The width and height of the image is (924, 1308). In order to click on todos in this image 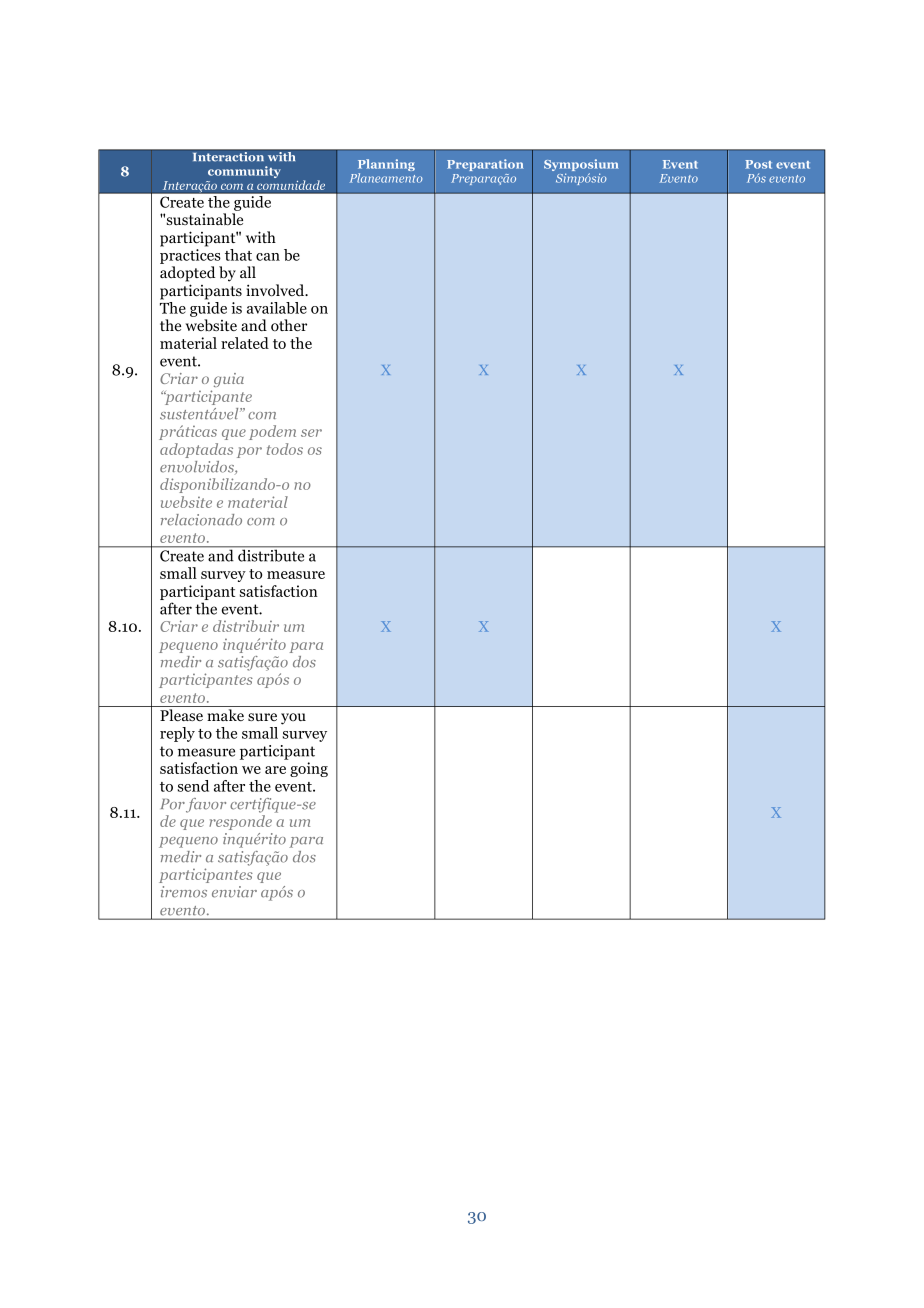, I will do `click(285, 449)`.
